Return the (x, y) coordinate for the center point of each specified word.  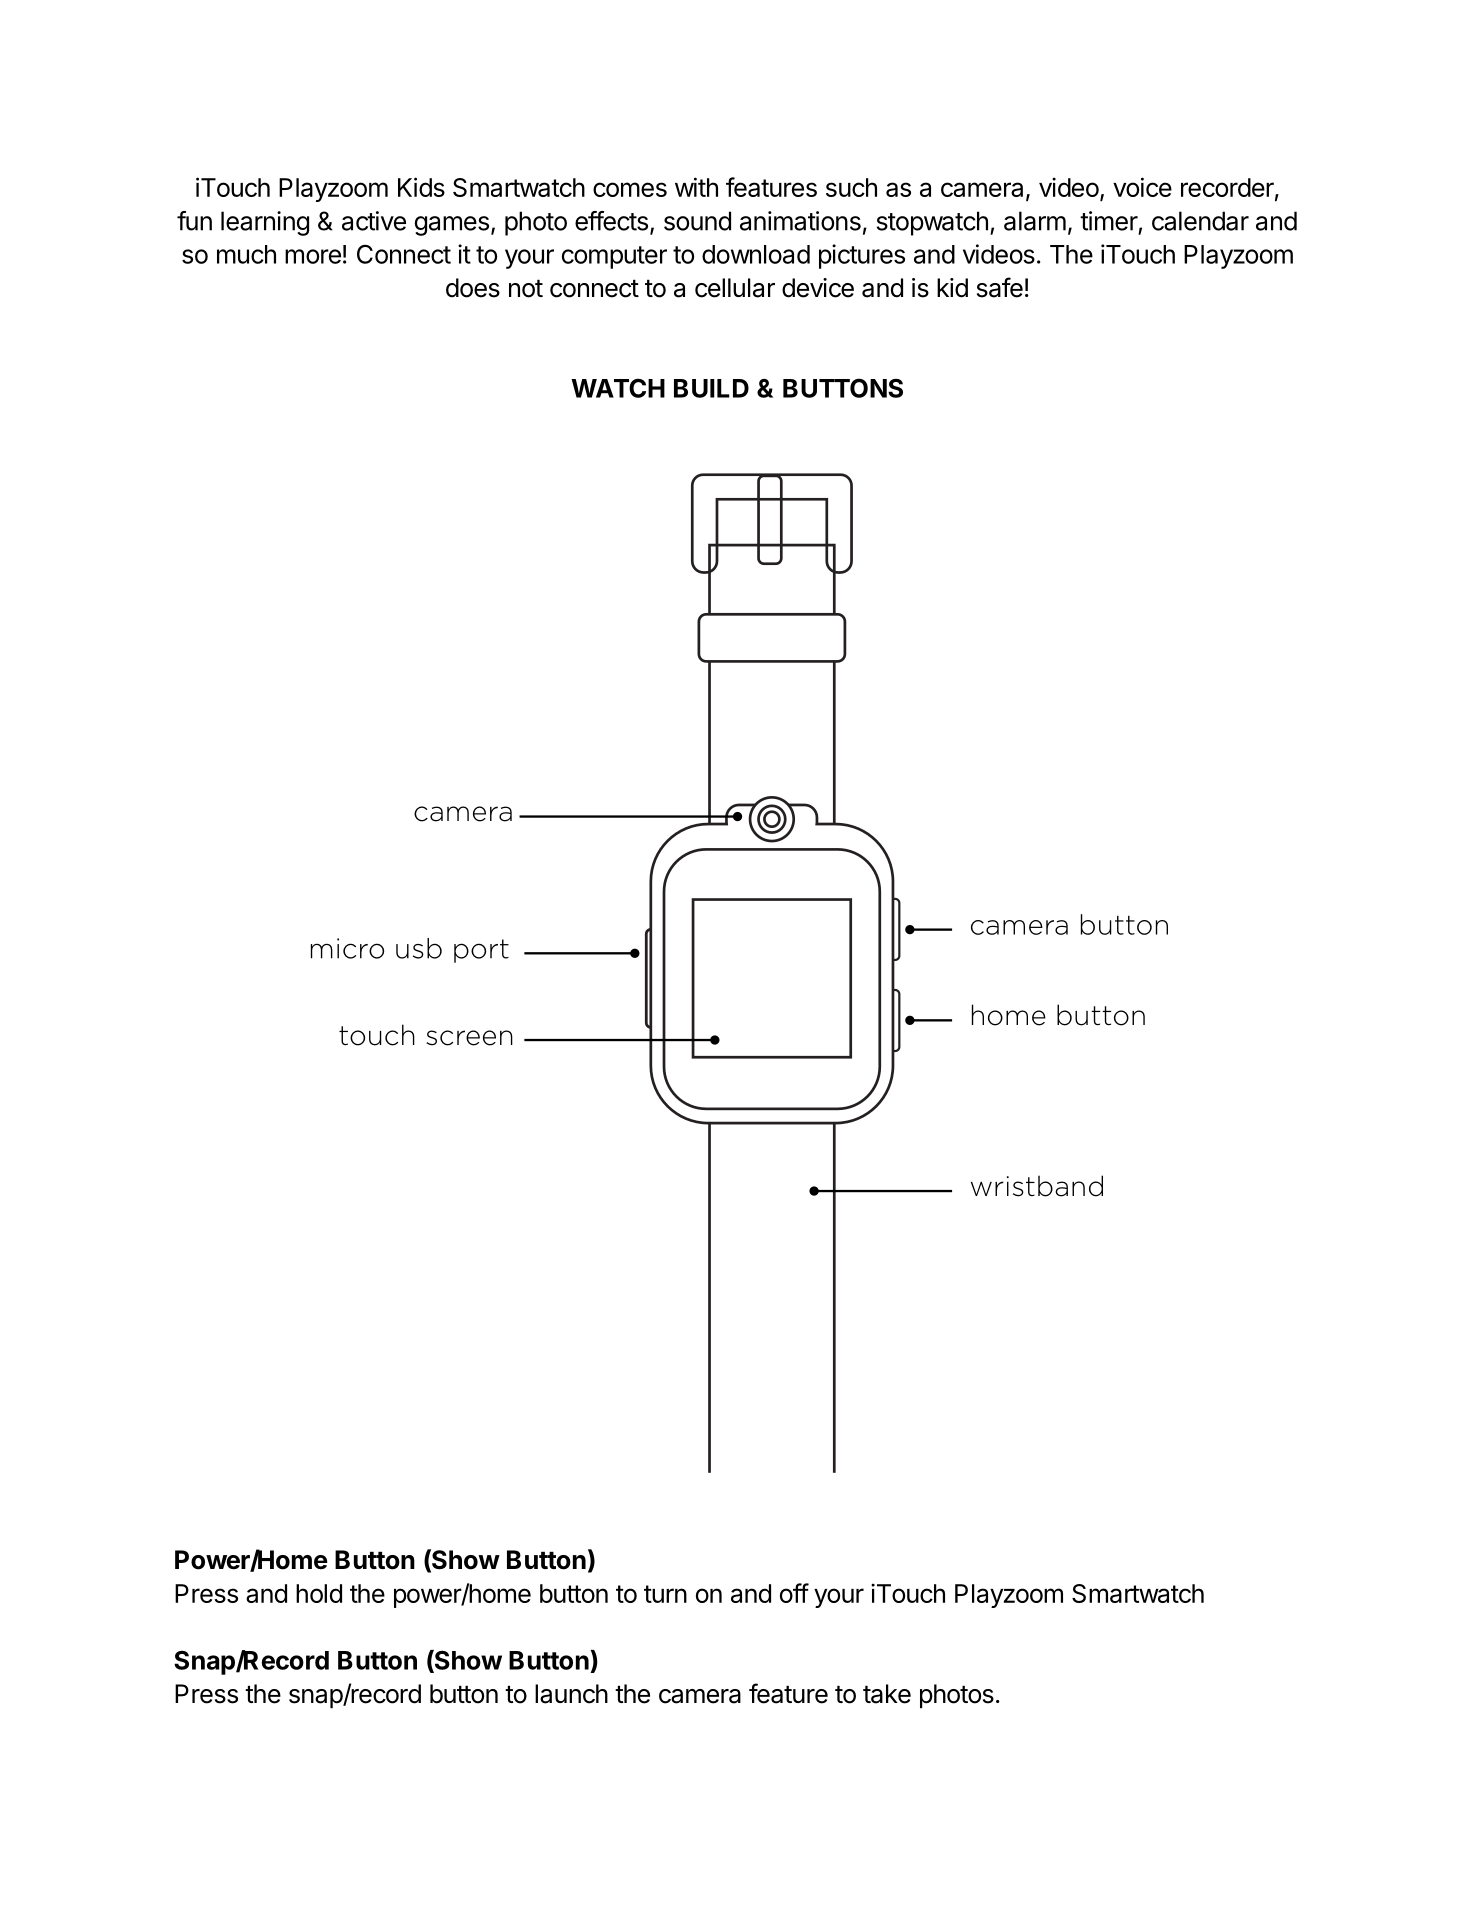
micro (347, 948)
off (794, 1593)
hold (319, 1593)
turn (665, 1594)
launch (571, 1694)
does (473, 288)
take (887, 1694)
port (481, 951)
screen (469, 1038)
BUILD (711, 388)
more (313, 256)
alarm (1035, 221)
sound (697, 221)
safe (1000, 287)
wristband (1037, 1186)
